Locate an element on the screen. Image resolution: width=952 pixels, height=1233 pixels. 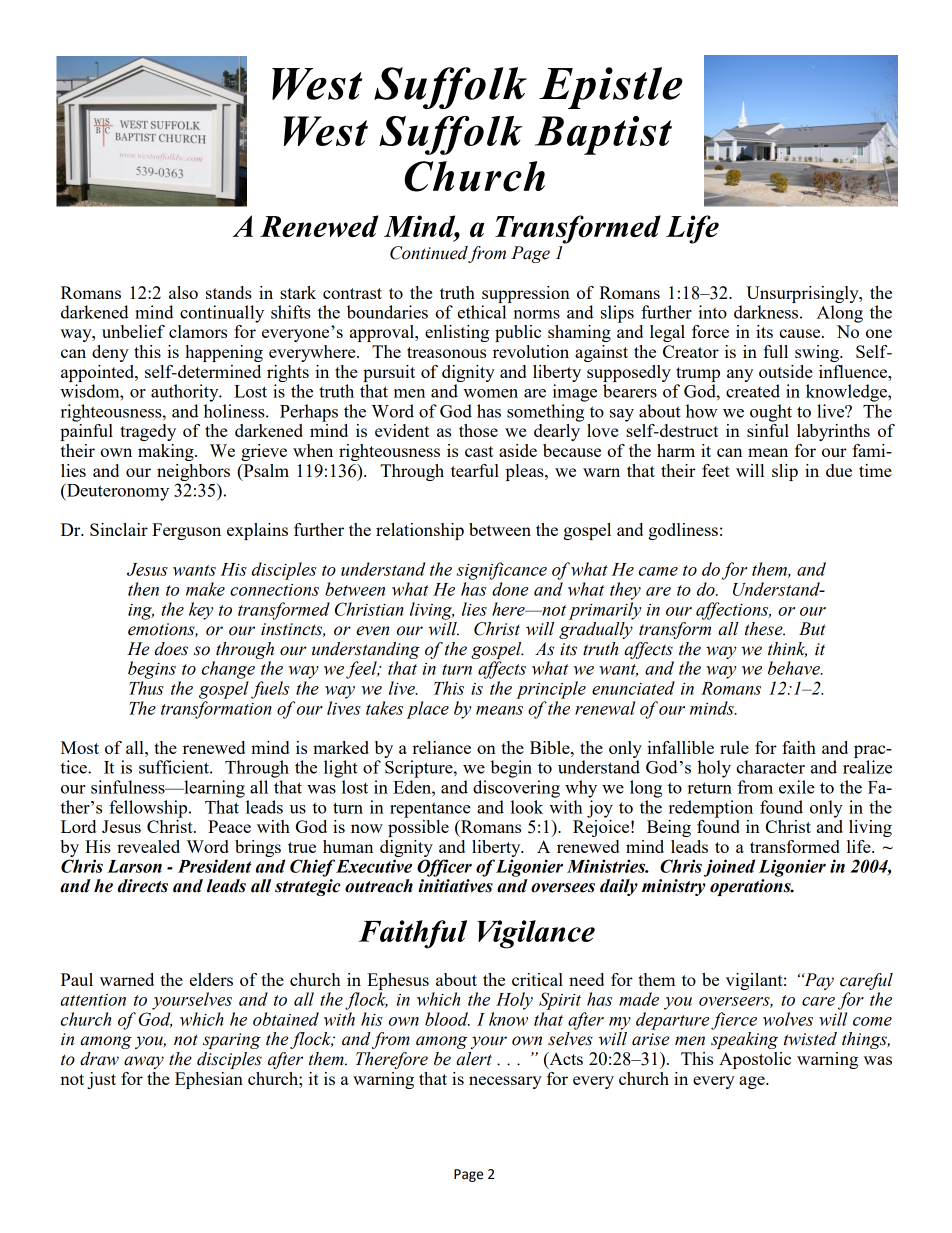
also is located at coordinates (183, 292).
